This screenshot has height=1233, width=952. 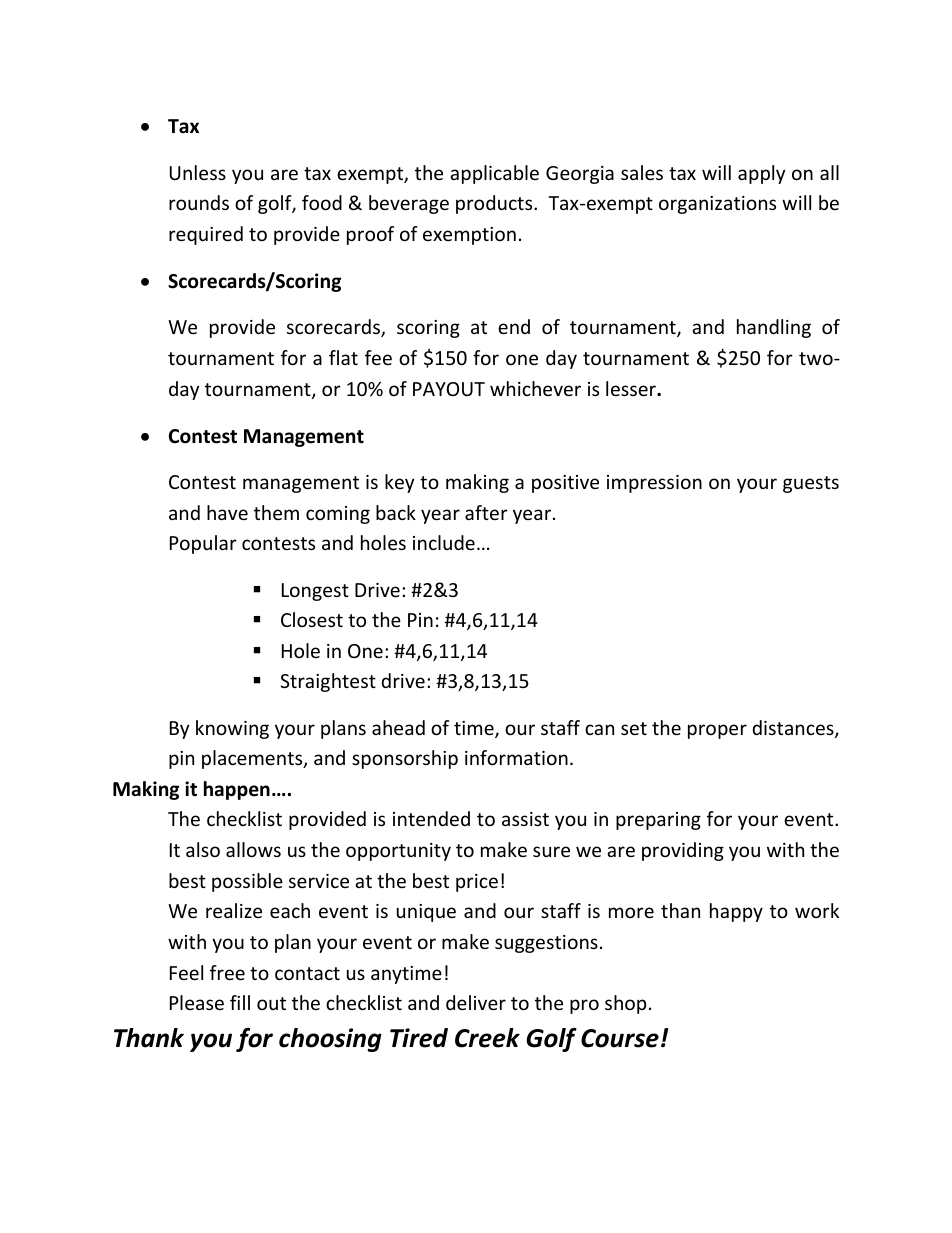 What do you see at coordinates (625, 1004) in the screenshot?
I see `shop` at bounding box center [625, 1004].
